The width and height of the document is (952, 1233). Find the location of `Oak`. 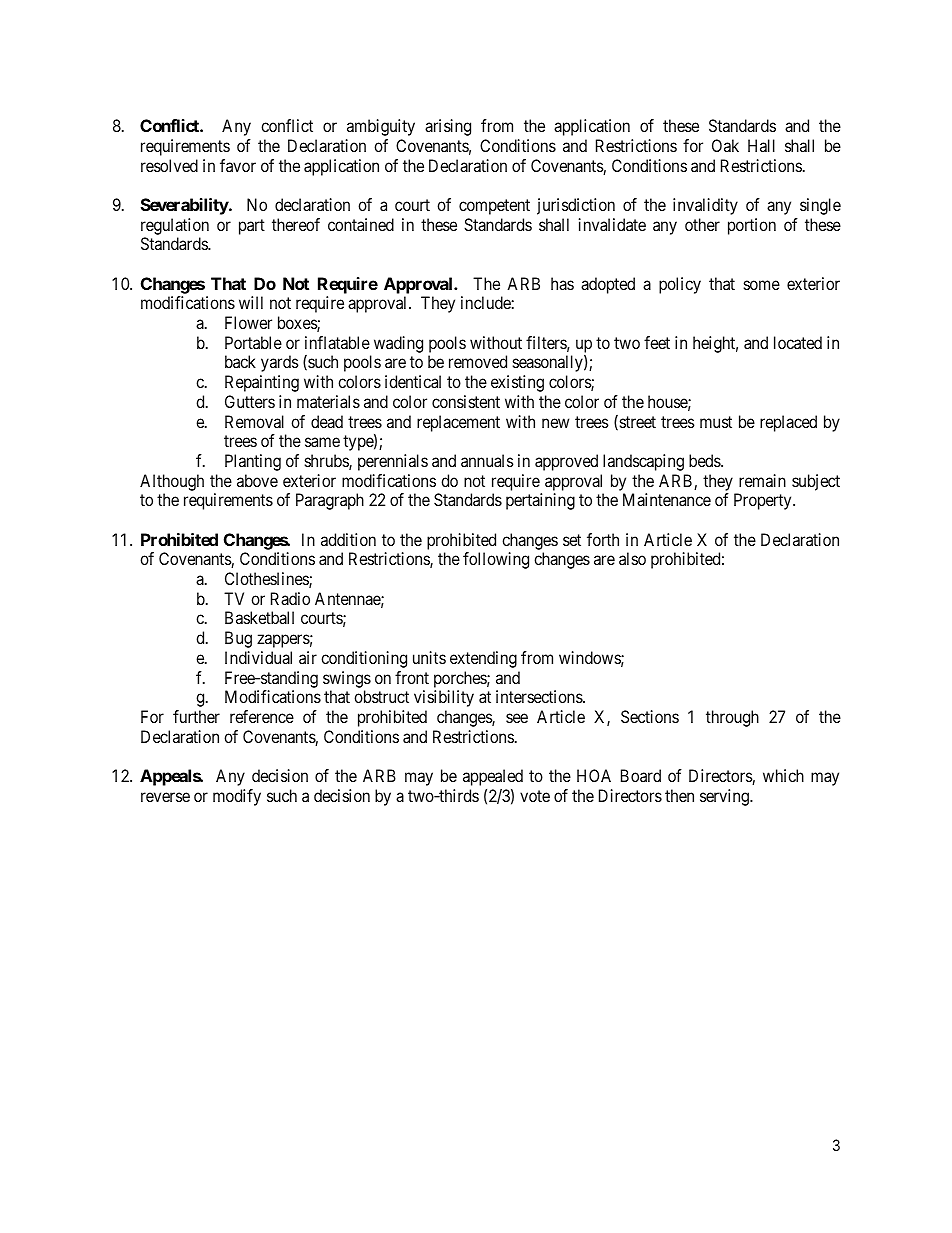

Oak is located at coordinates (725, 145).
